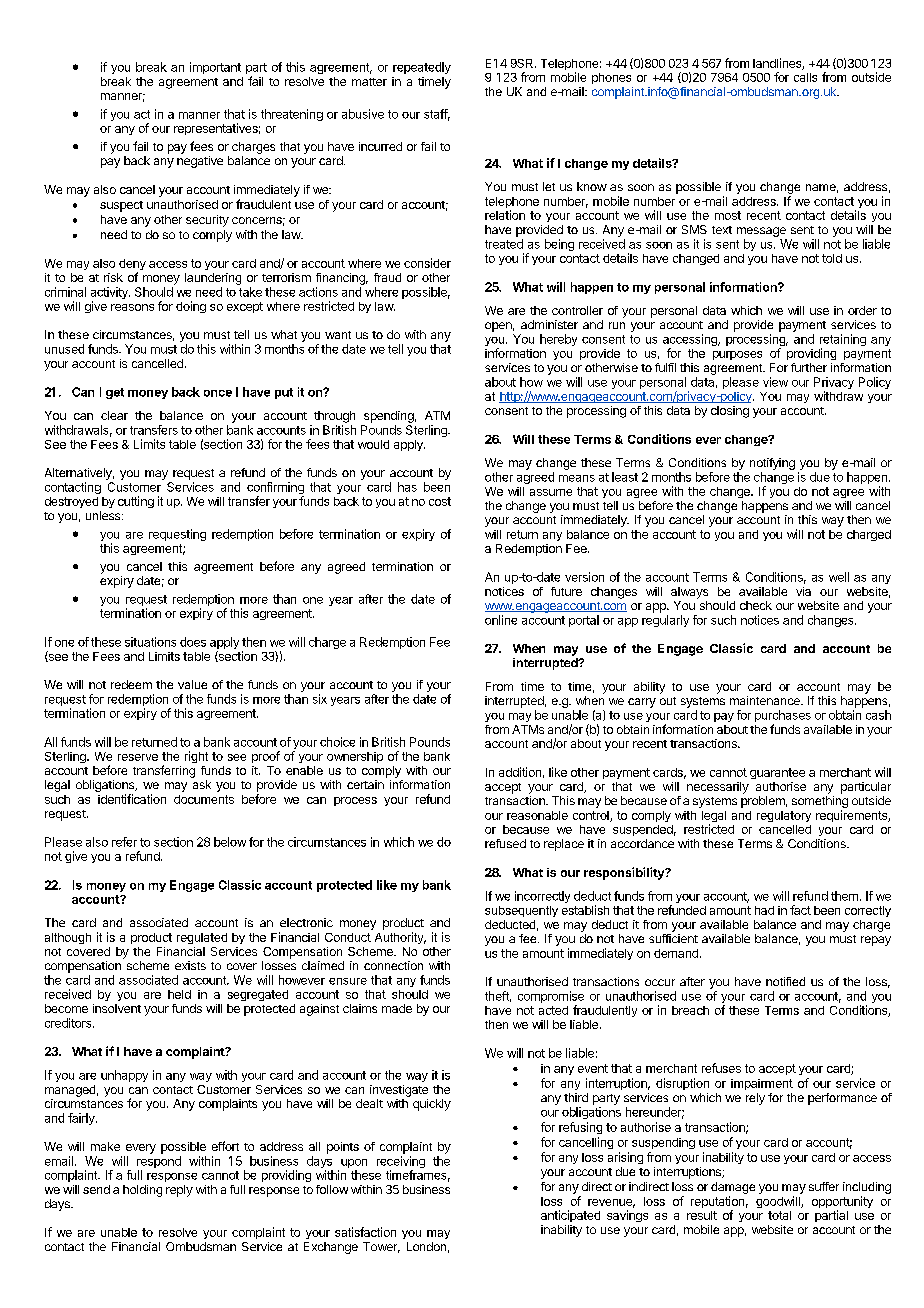 The width and height of the screenshot is (924, 1308). What do you see at coordinates (805, 77) in the screenshot?
I see `calls` at bounding box center [805, 77].
